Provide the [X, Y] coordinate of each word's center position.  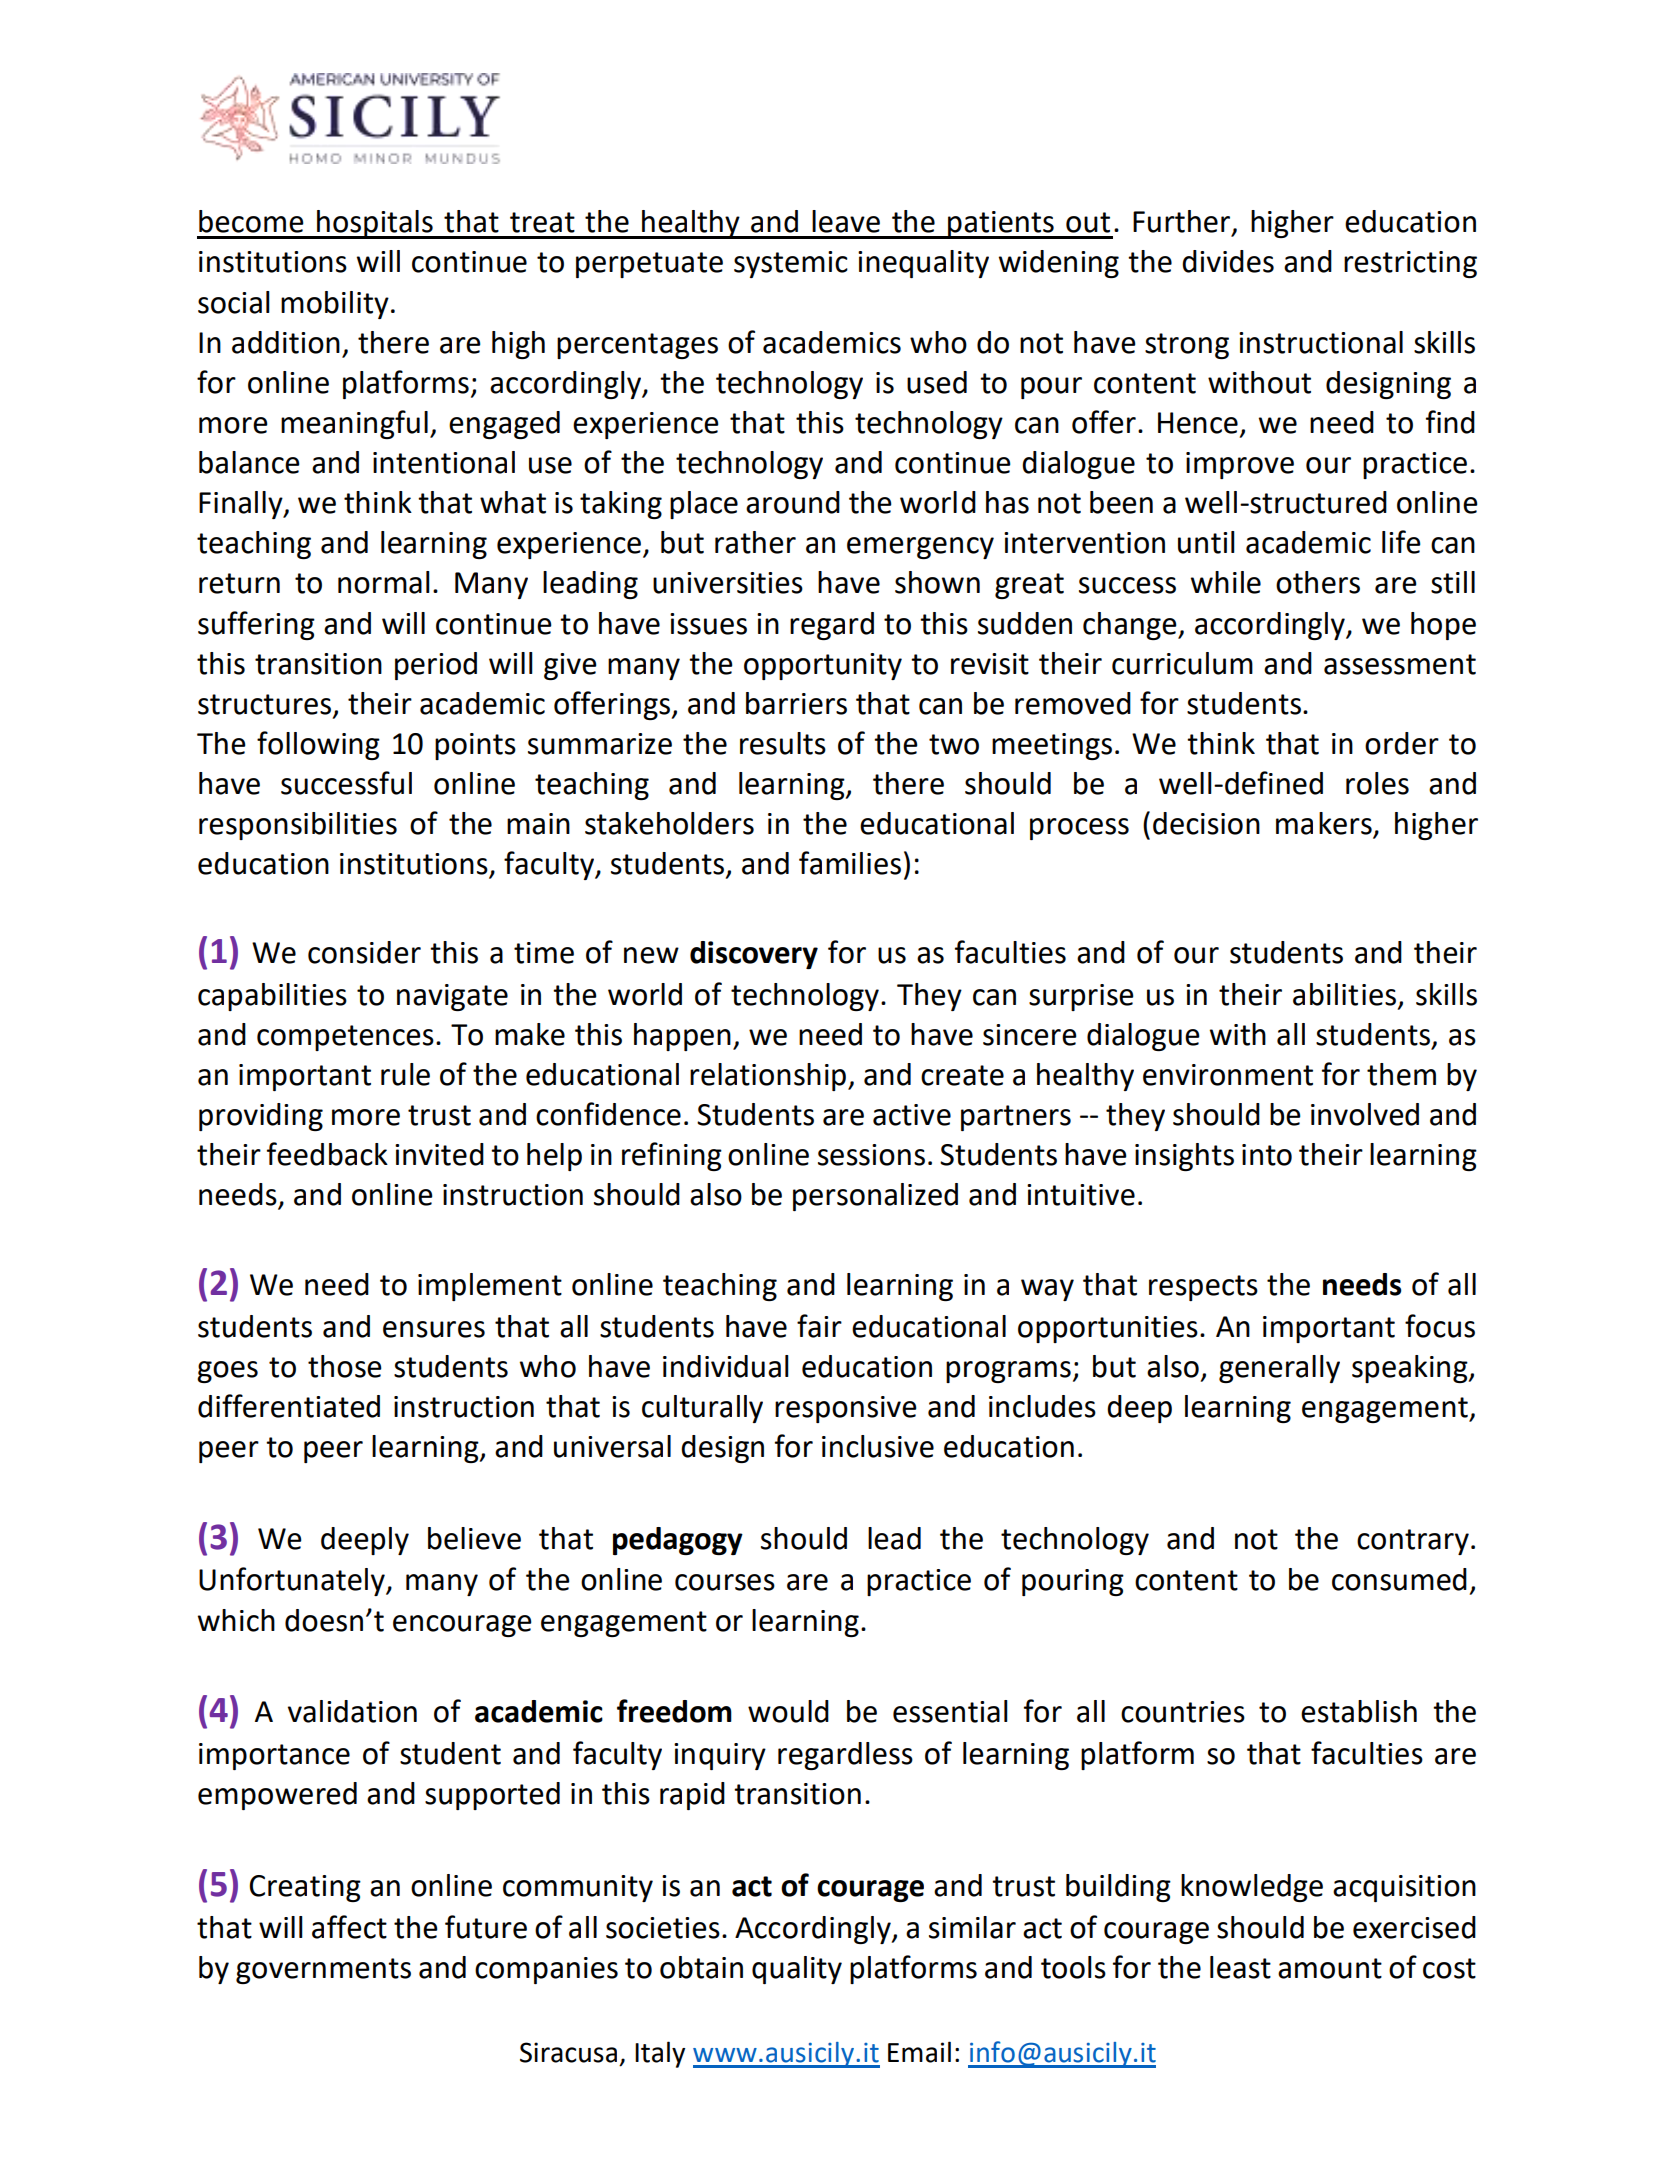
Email [919, 2052]
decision [1206, 823]
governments [323, 1971]
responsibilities [298, 826]
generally [1279, 1369]
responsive [846, 1409]
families [850, 863]
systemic [791, 264]
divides [1228, 261]
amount [1330, 1968]
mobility [335, 305]
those [345, 1366]
